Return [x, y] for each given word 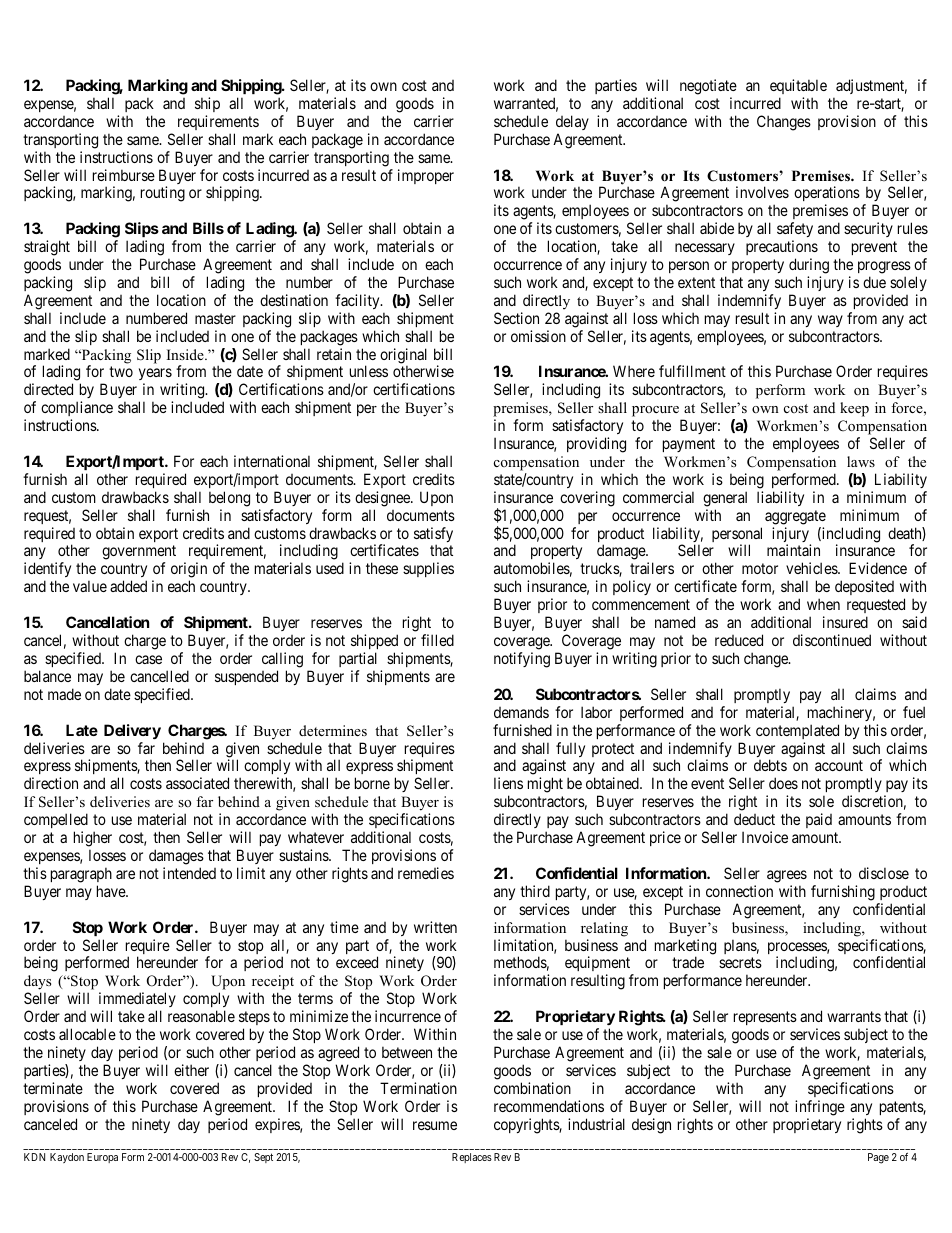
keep [854, 409]
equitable [798, 86]
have [112, 891]
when [823, 604]
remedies [426, 873]
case [148, 659]
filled [437, 640]
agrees [787, 876]
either [191, 1070]
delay [572, 122]
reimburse [124, 175]
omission [538, 336]
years [155, 376]
